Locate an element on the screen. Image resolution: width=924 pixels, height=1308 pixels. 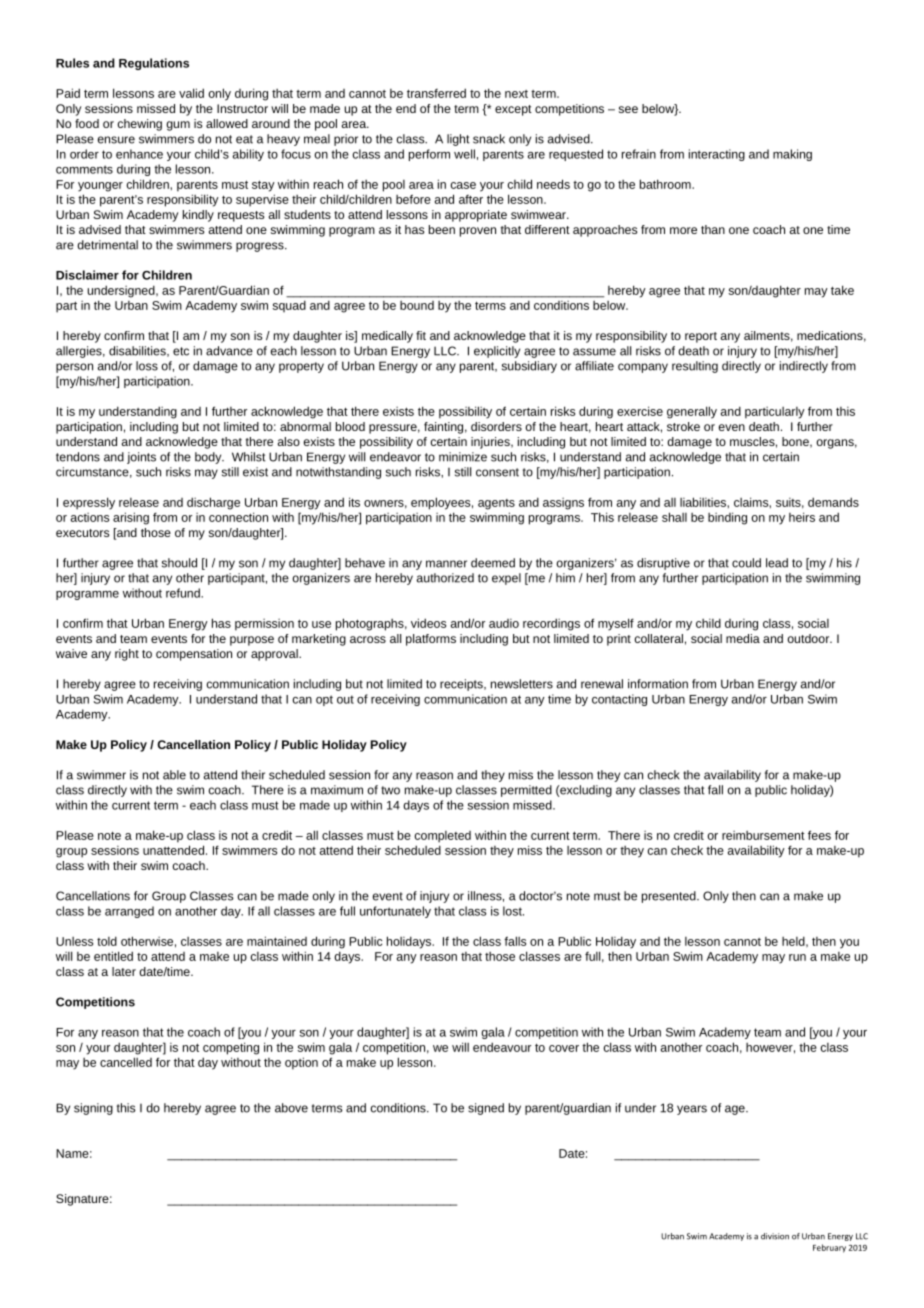
above is located at coordinates (291, 1108).
